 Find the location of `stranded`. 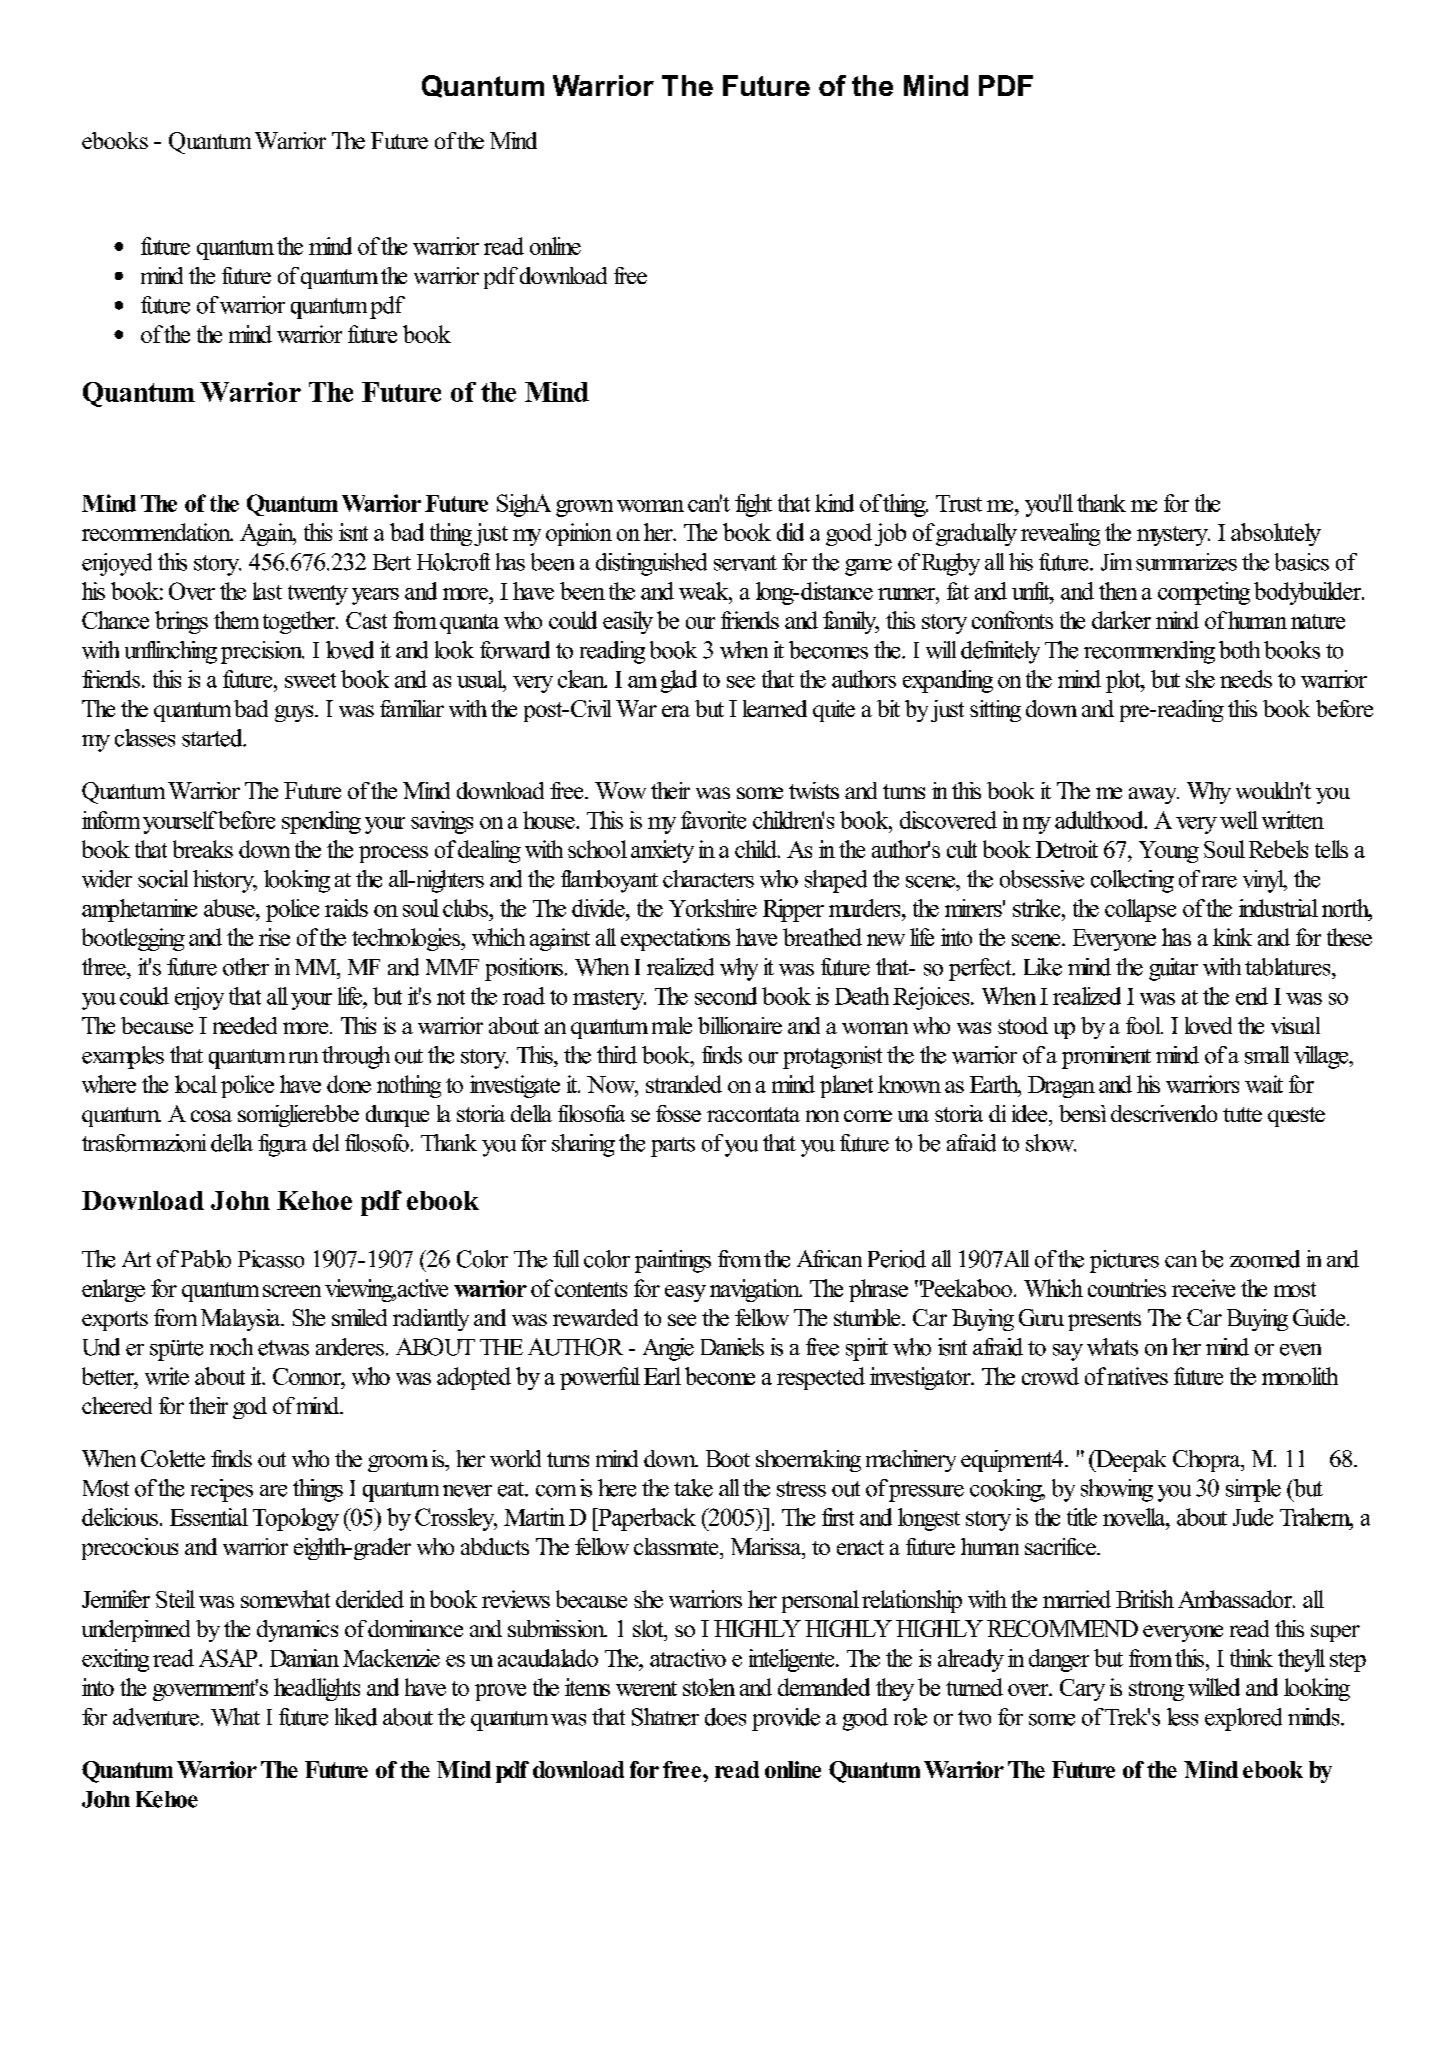

stranded is located at coordinates (684, 1084).
